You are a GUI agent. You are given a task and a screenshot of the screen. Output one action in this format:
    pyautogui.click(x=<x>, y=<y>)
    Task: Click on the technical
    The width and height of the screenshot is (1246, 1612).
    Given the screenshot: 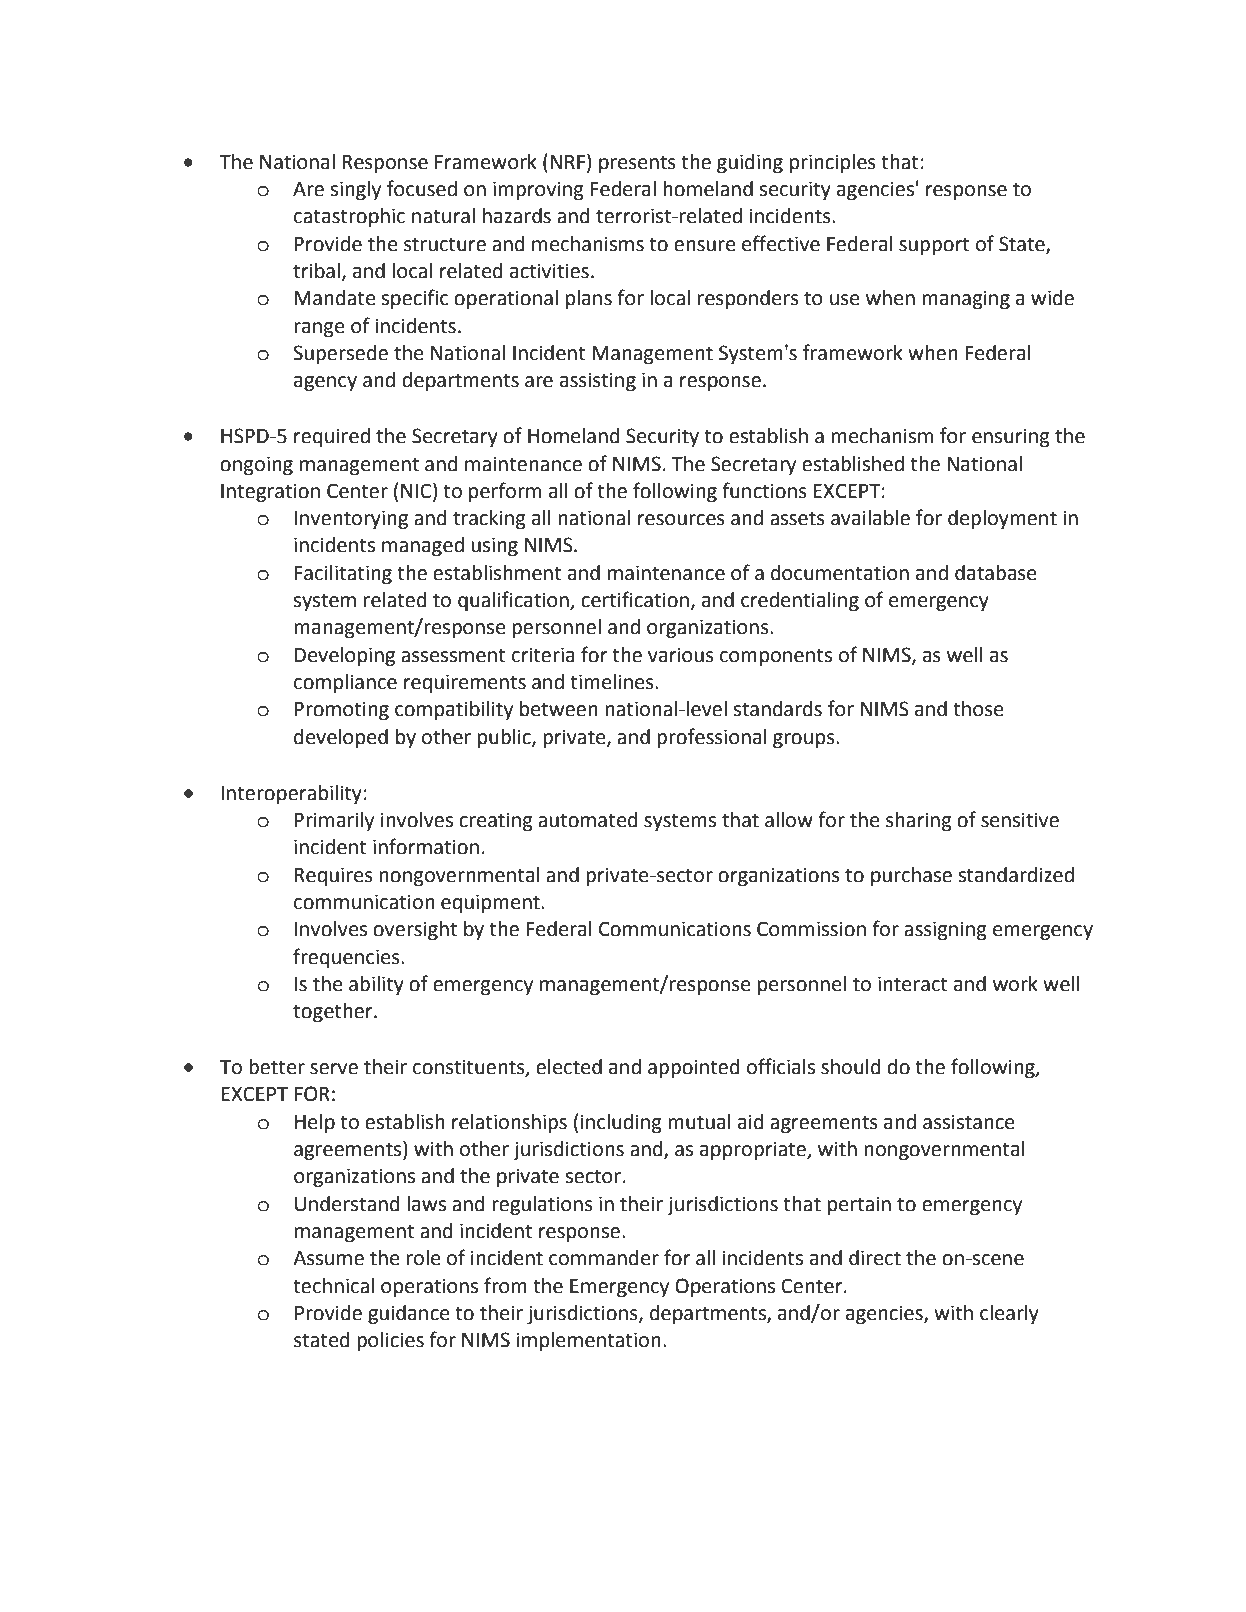 What is the action you would take?
    pyautogui.click(x=333, y=1286)
